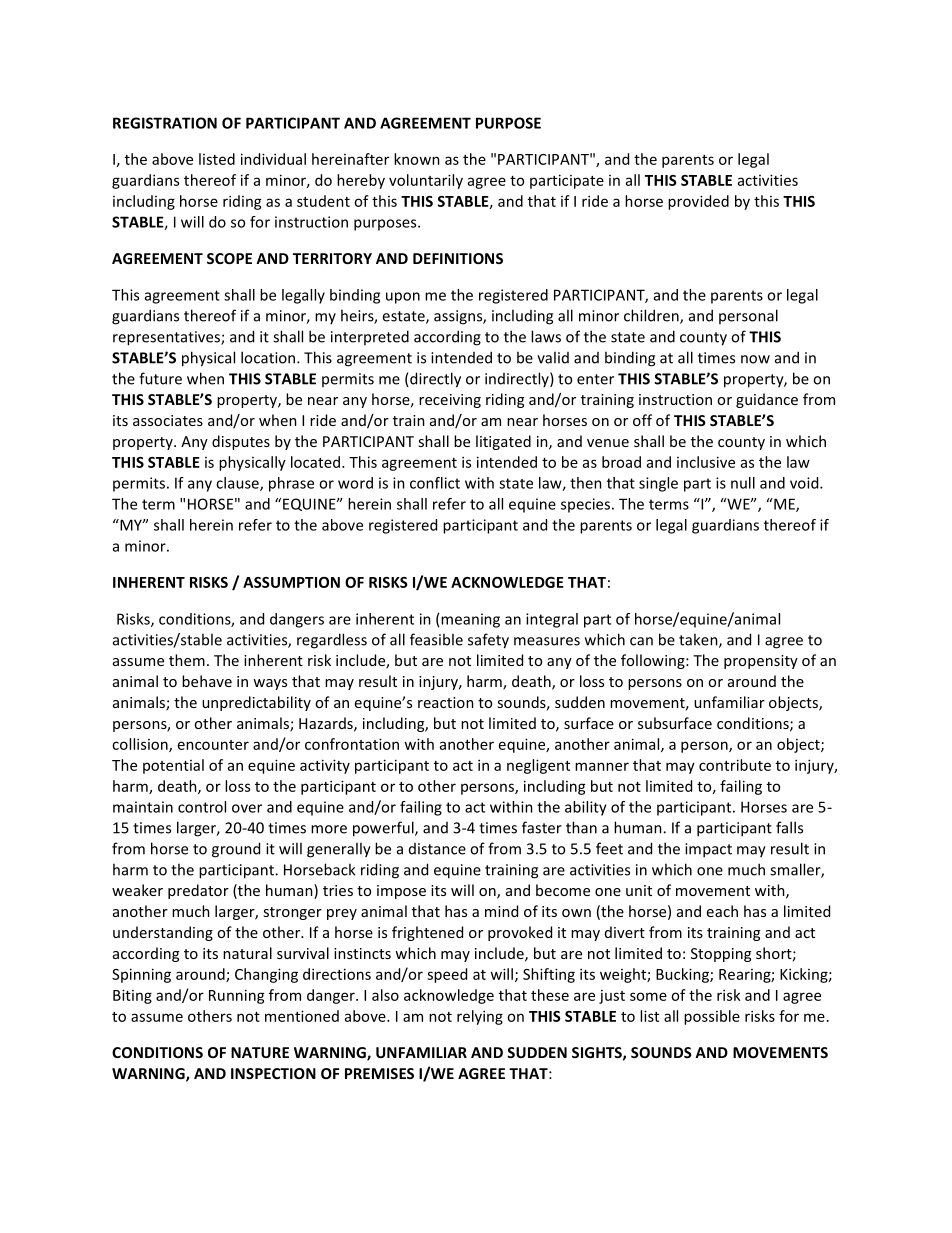 The width and height of the document is (952, 1233). What do you see at coordinates (712, 1017) in the document?
I see `possible` at bounding box center [712, 1017].
